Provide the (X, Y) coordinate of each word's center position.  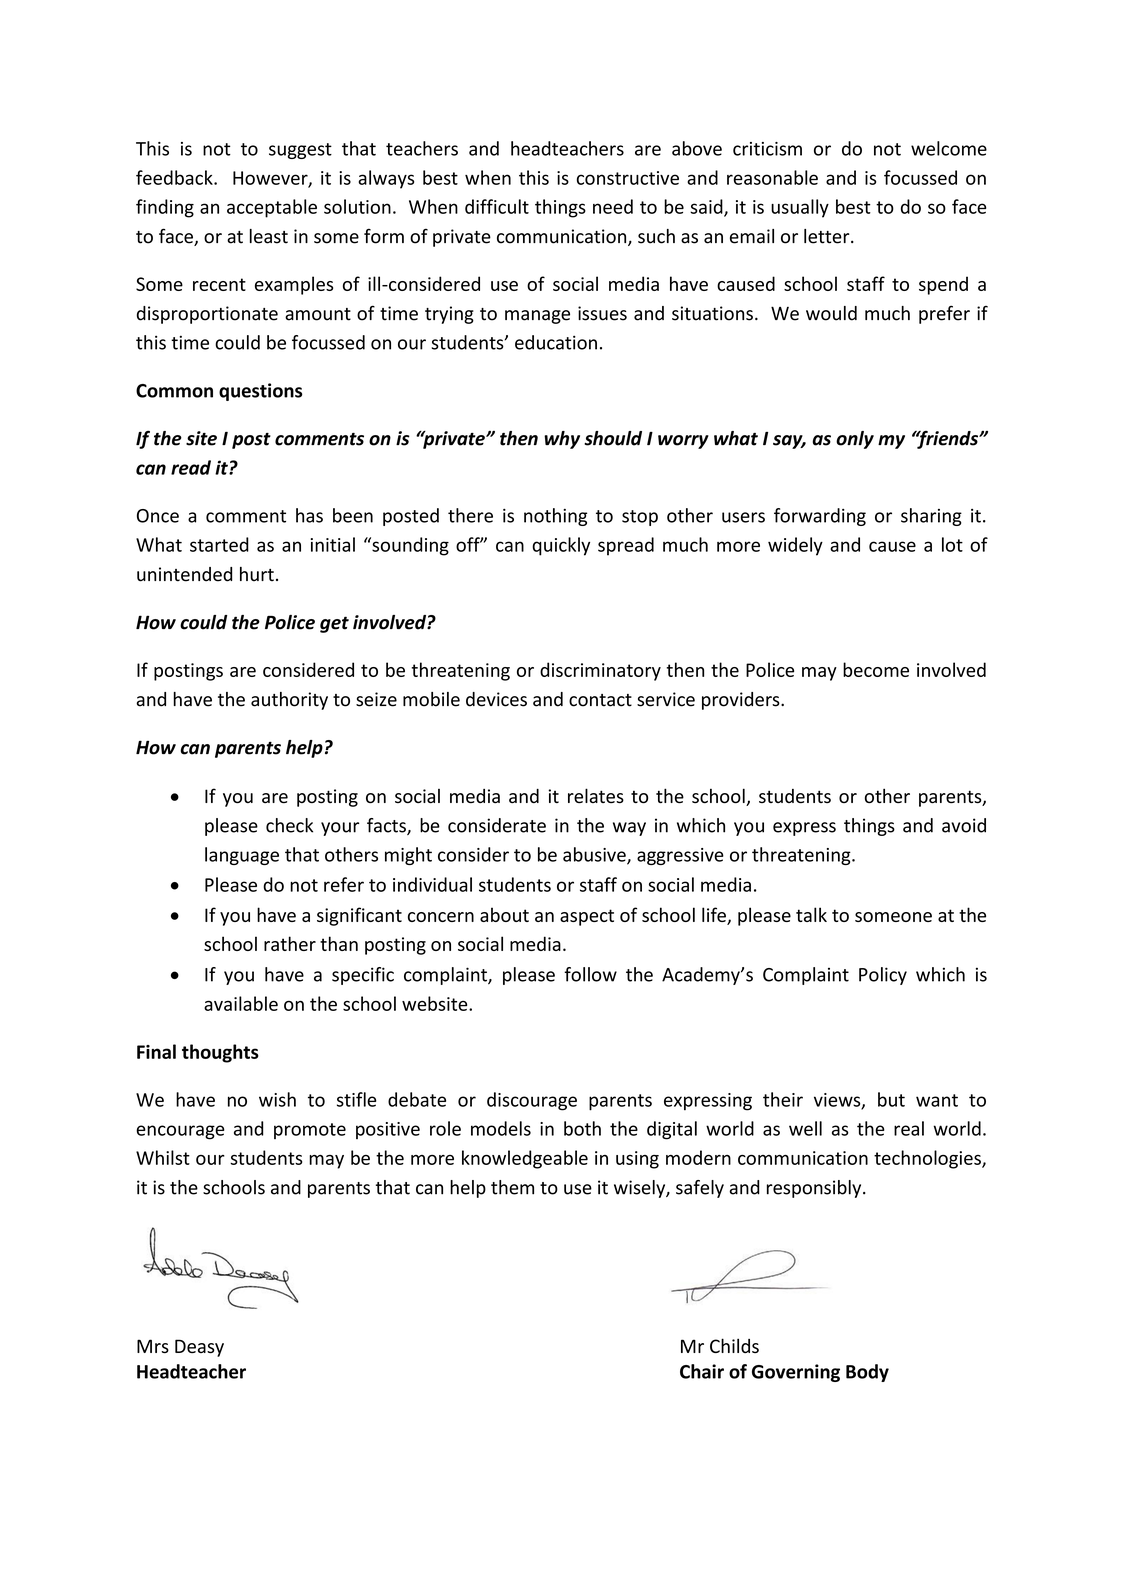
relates (596, 795)
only (855, 440)
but (891, 1099)
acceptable (272, 208)
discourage (532, 1101)
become (876, 669)
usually (800, 208)
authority (289, 701)
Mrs (153, 1346)
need (613, 206)
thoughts (220, 1053)
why (562, 440)
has (309, 515)
